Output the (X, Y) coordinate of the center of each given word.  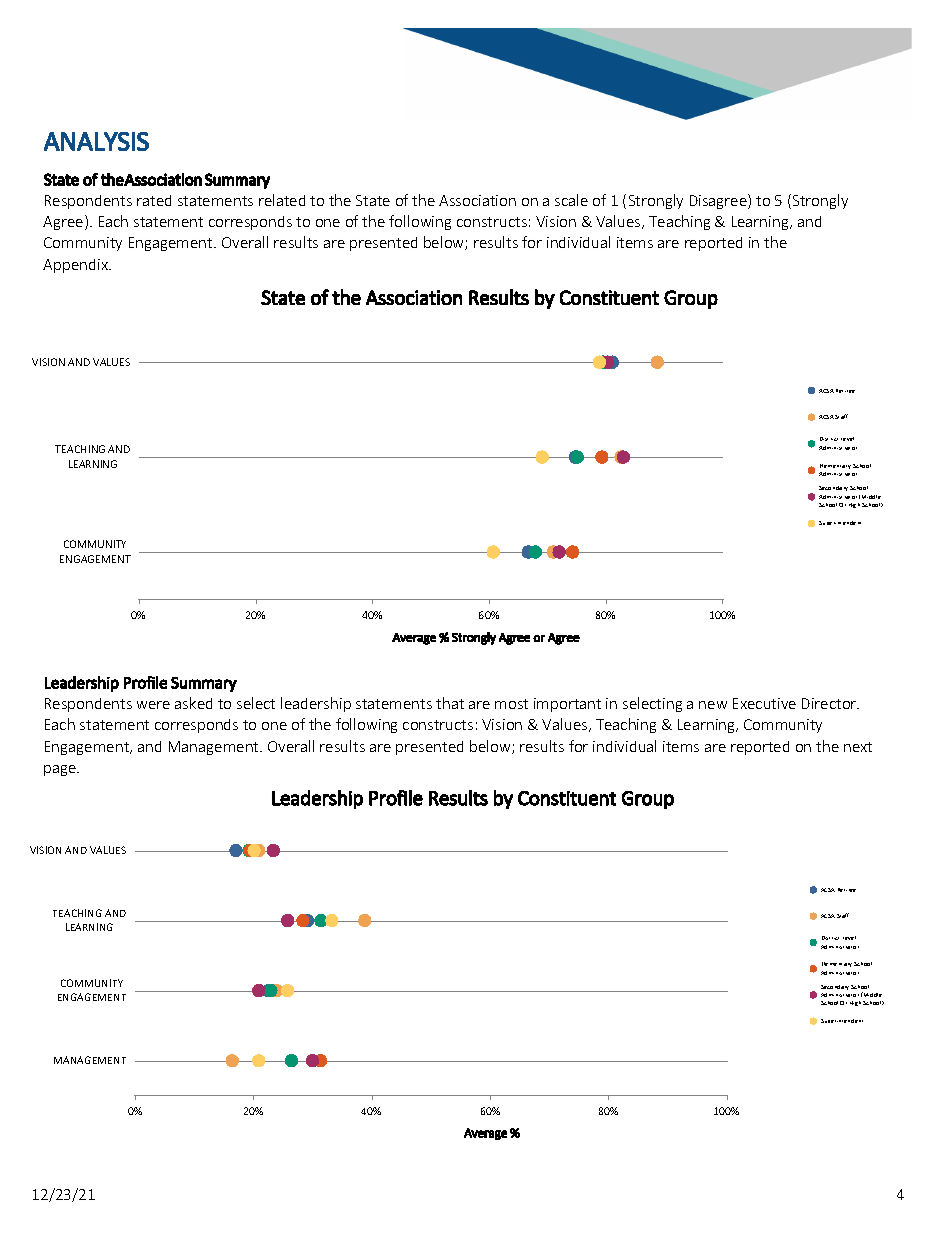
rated (154, 200)
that (450, 703)
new (713, 705)
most (511, 704)
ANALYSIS (96, 141)
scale (571, 200)
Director (830, 703)
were (153, 705)
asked (193, 703)
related (282, 200)
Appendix (76, 266)
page (61, 770)
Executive (764, 703)
